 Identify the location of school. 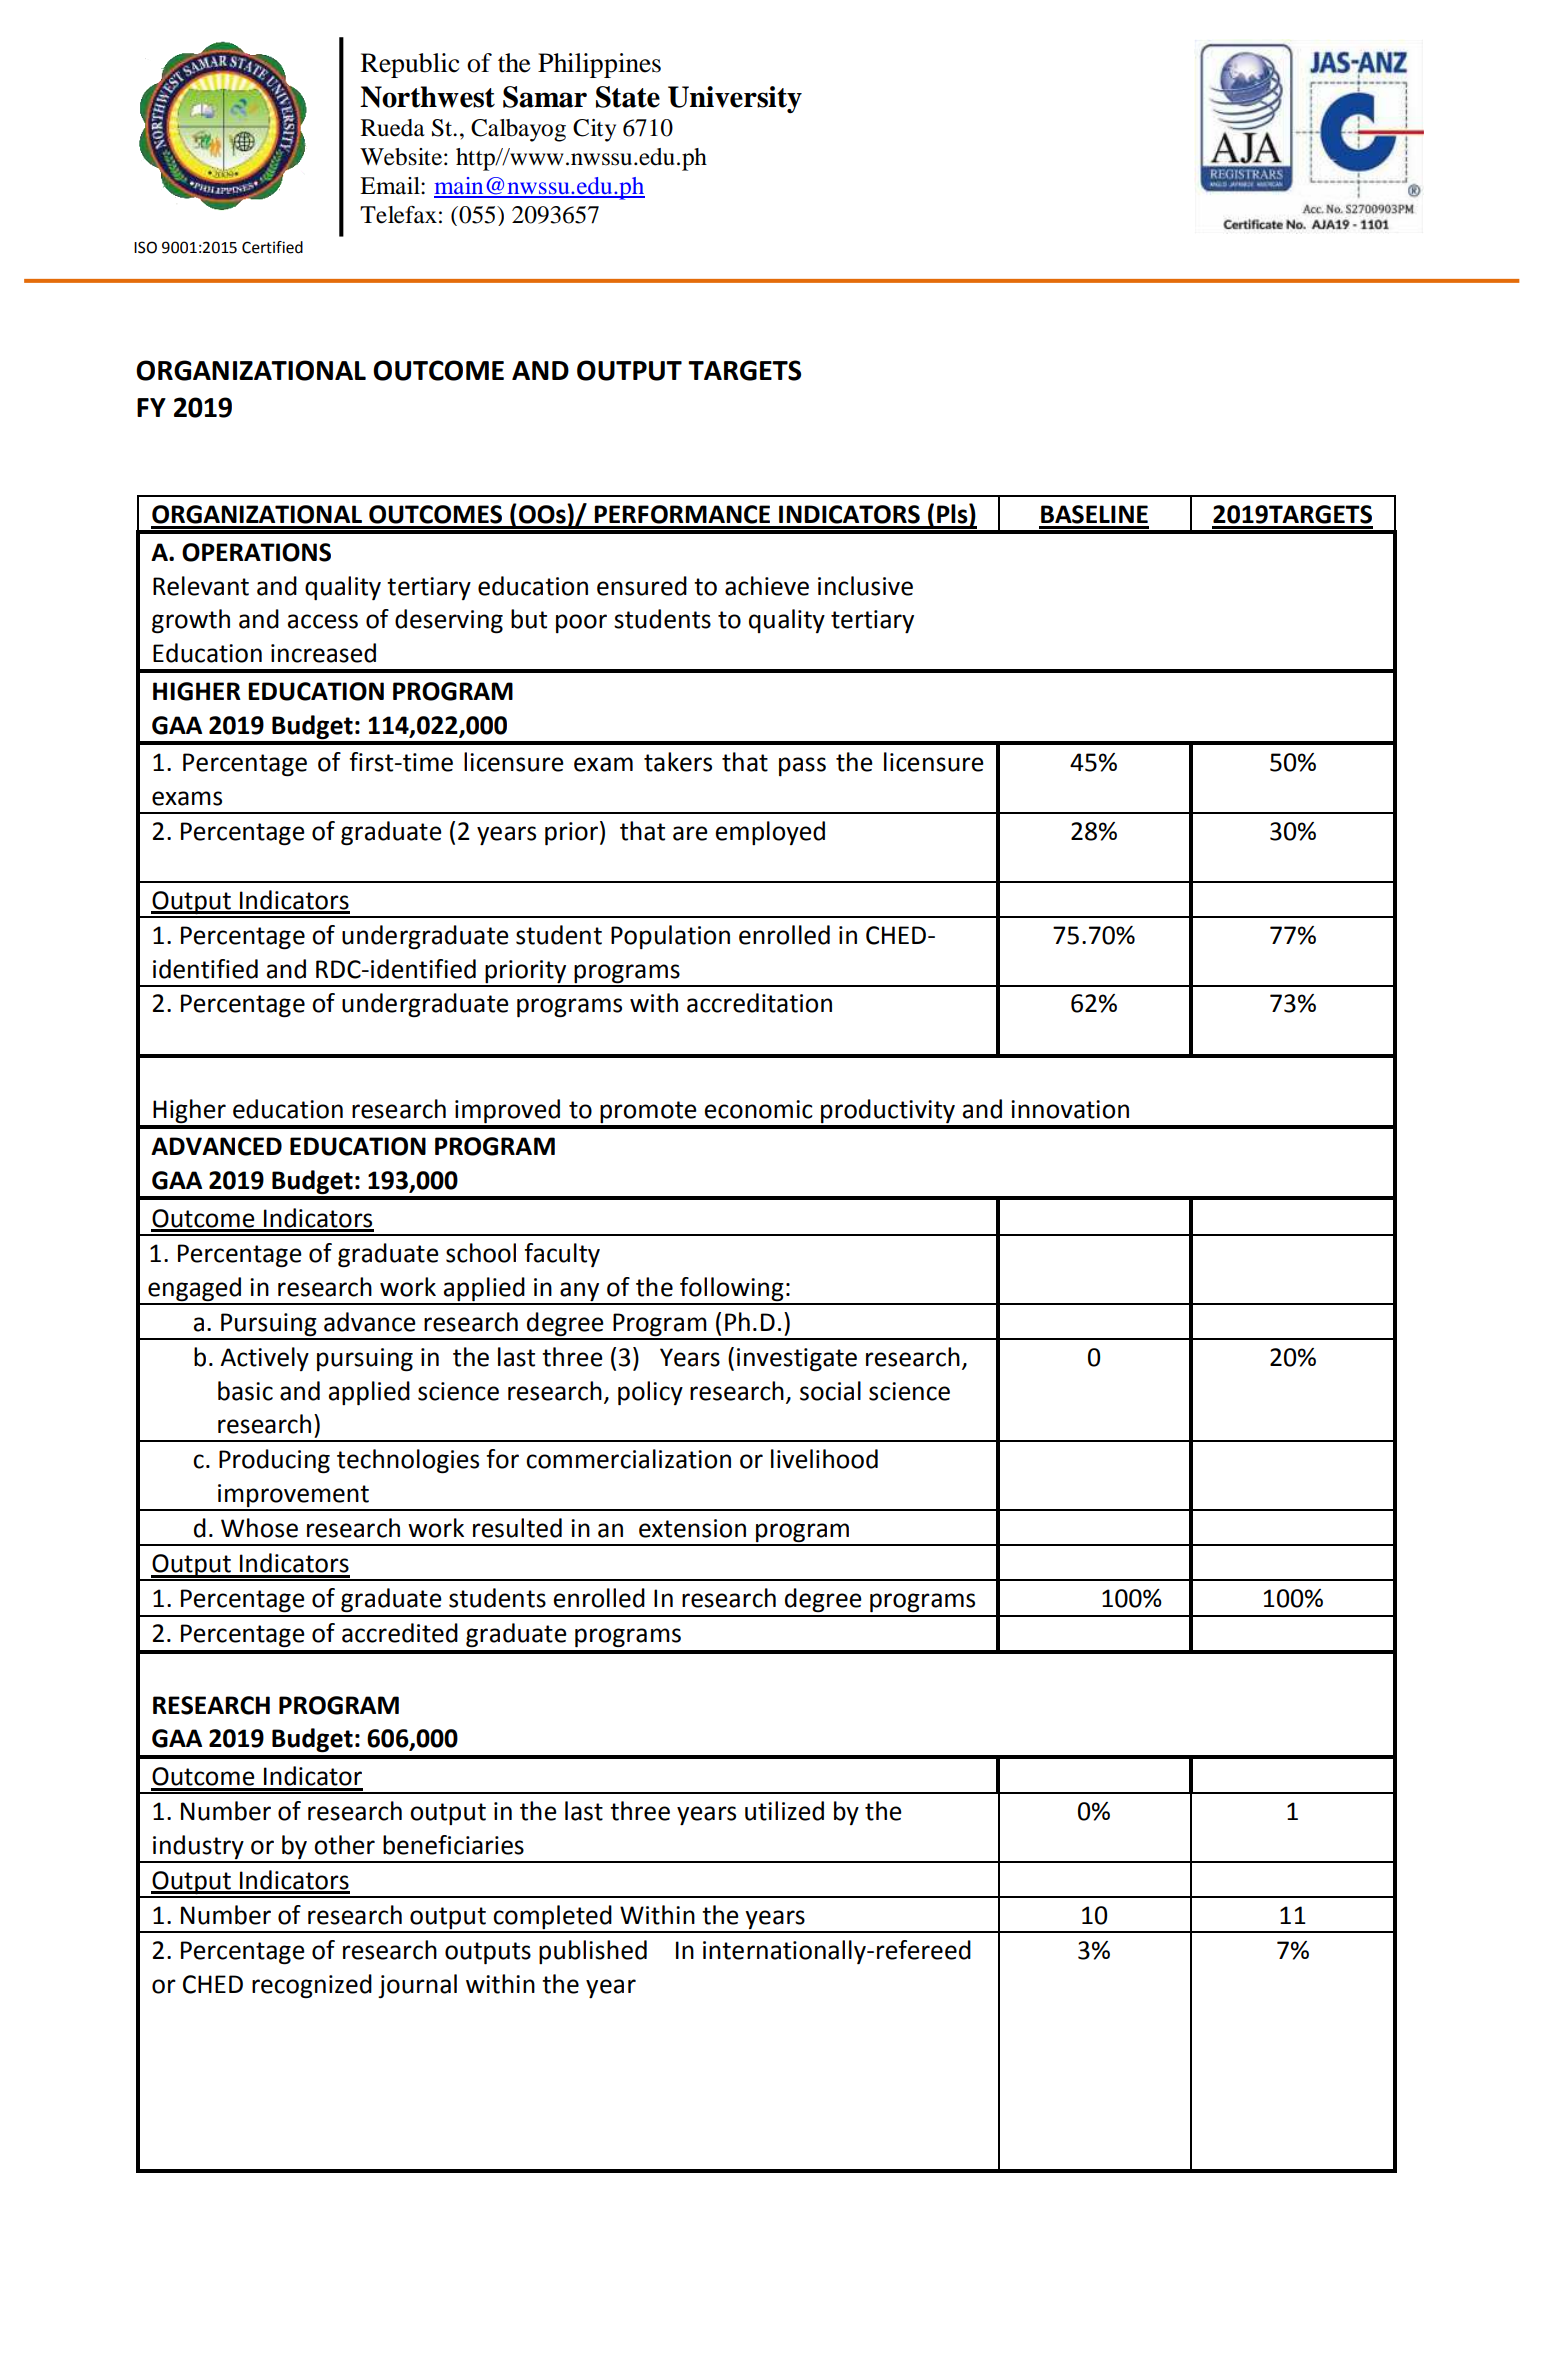
(481, 1253).
